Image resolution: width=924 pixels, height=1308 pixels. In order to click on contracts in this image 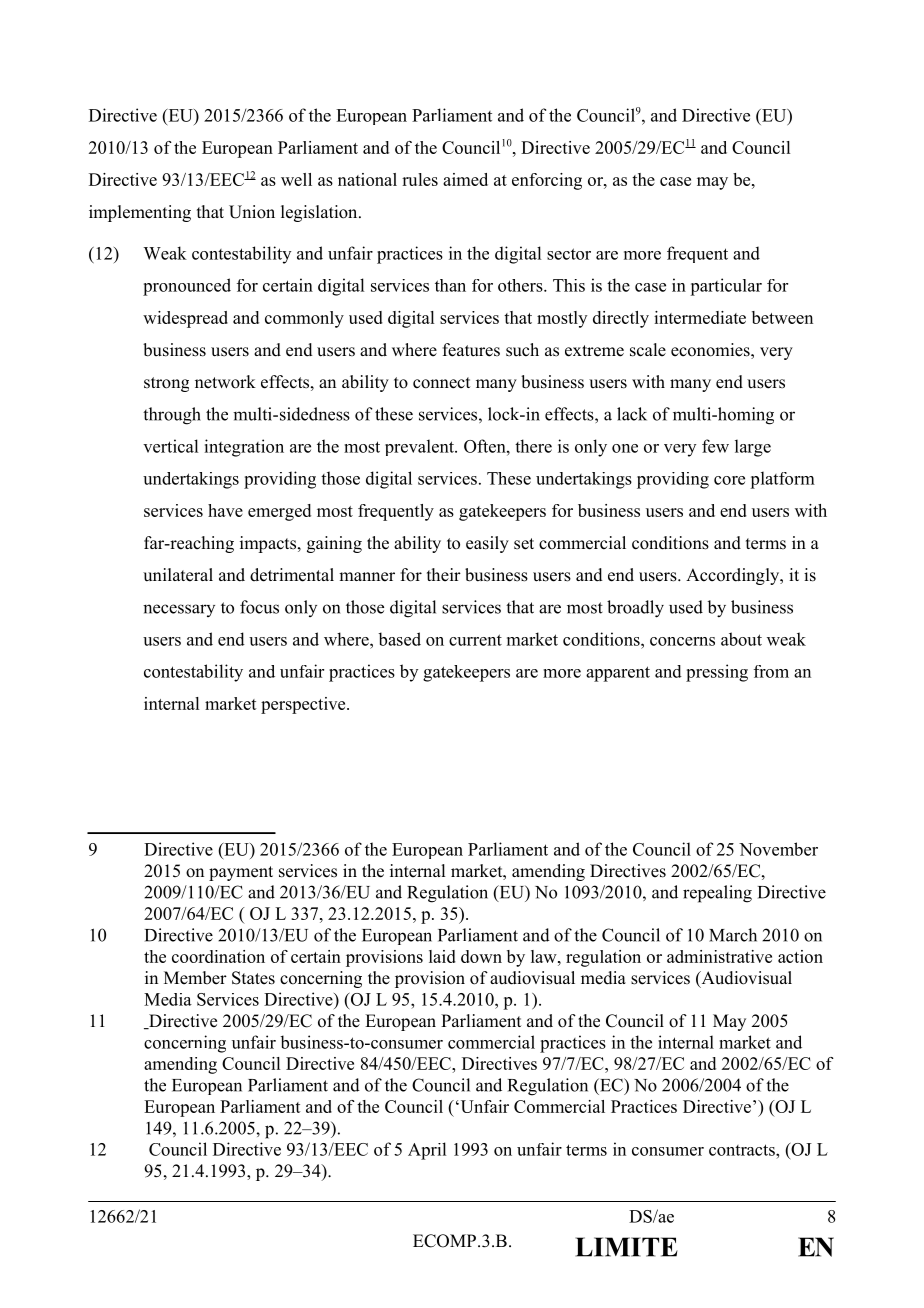, I will do `click(743, 1150)`.
